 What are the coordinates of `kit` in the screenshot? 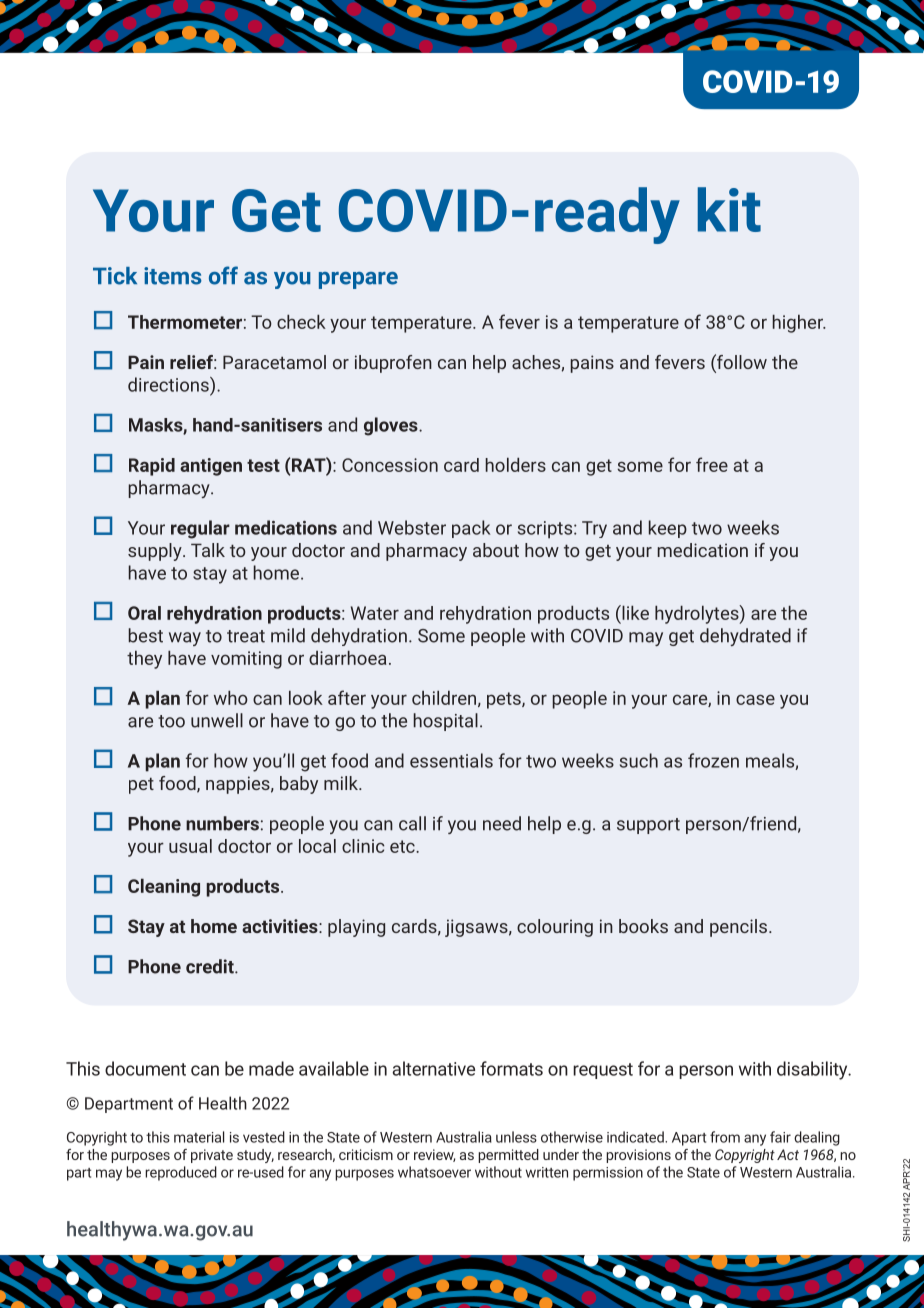 It's located at (729, 209).
